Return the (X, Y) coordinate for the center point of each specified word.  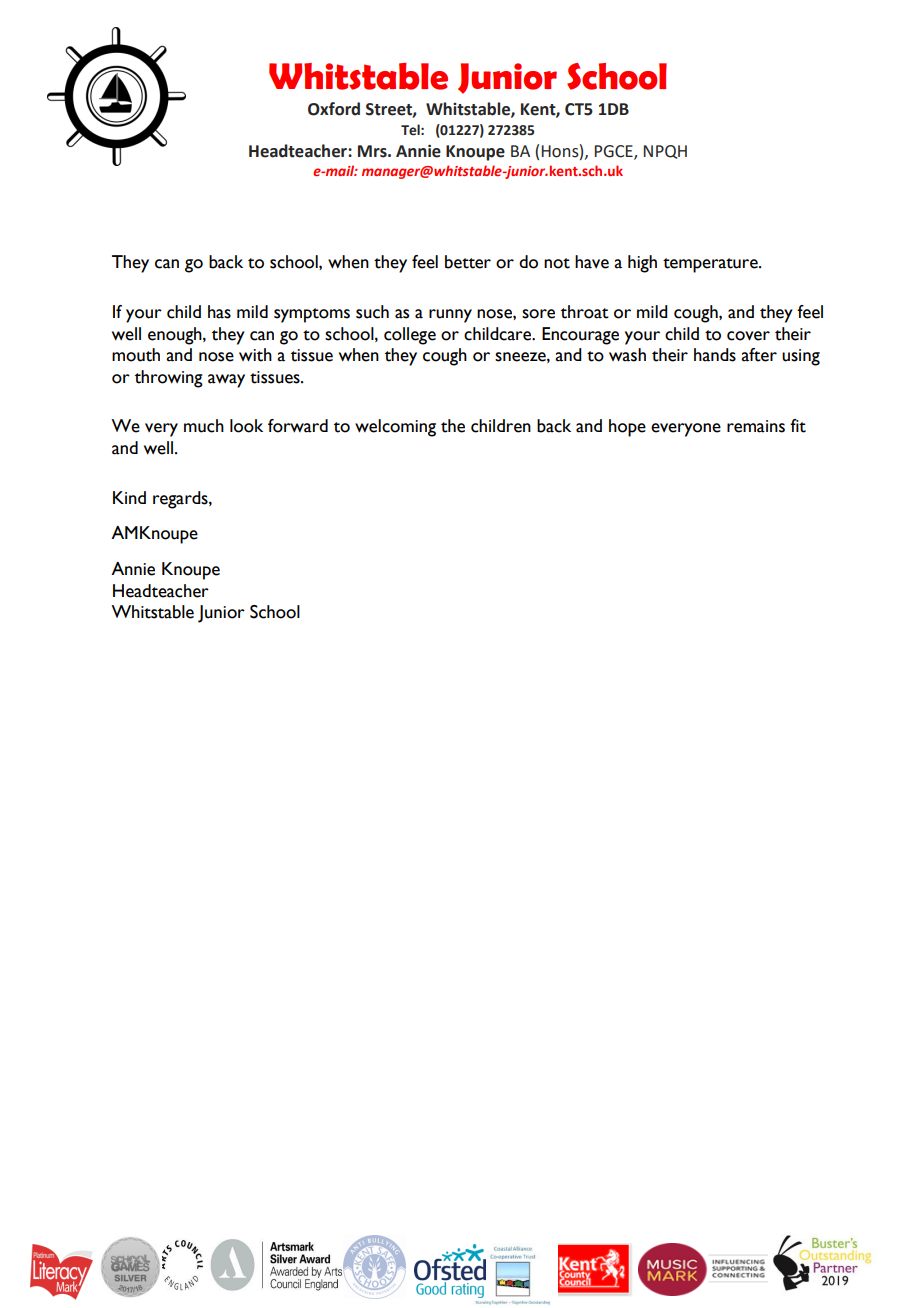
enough (176, 336)
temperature (711, 265)
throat (585, 312)
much (204, 426)
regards (181, 500)
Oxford (334, 109)
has (219, 312)
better (468, 262)
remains (756, 426)
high (642, 264)
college (410, 336)
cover (748, 336)
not (557, 263)
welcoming (395, 428)
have (592, 262)
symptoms (312, 315)
